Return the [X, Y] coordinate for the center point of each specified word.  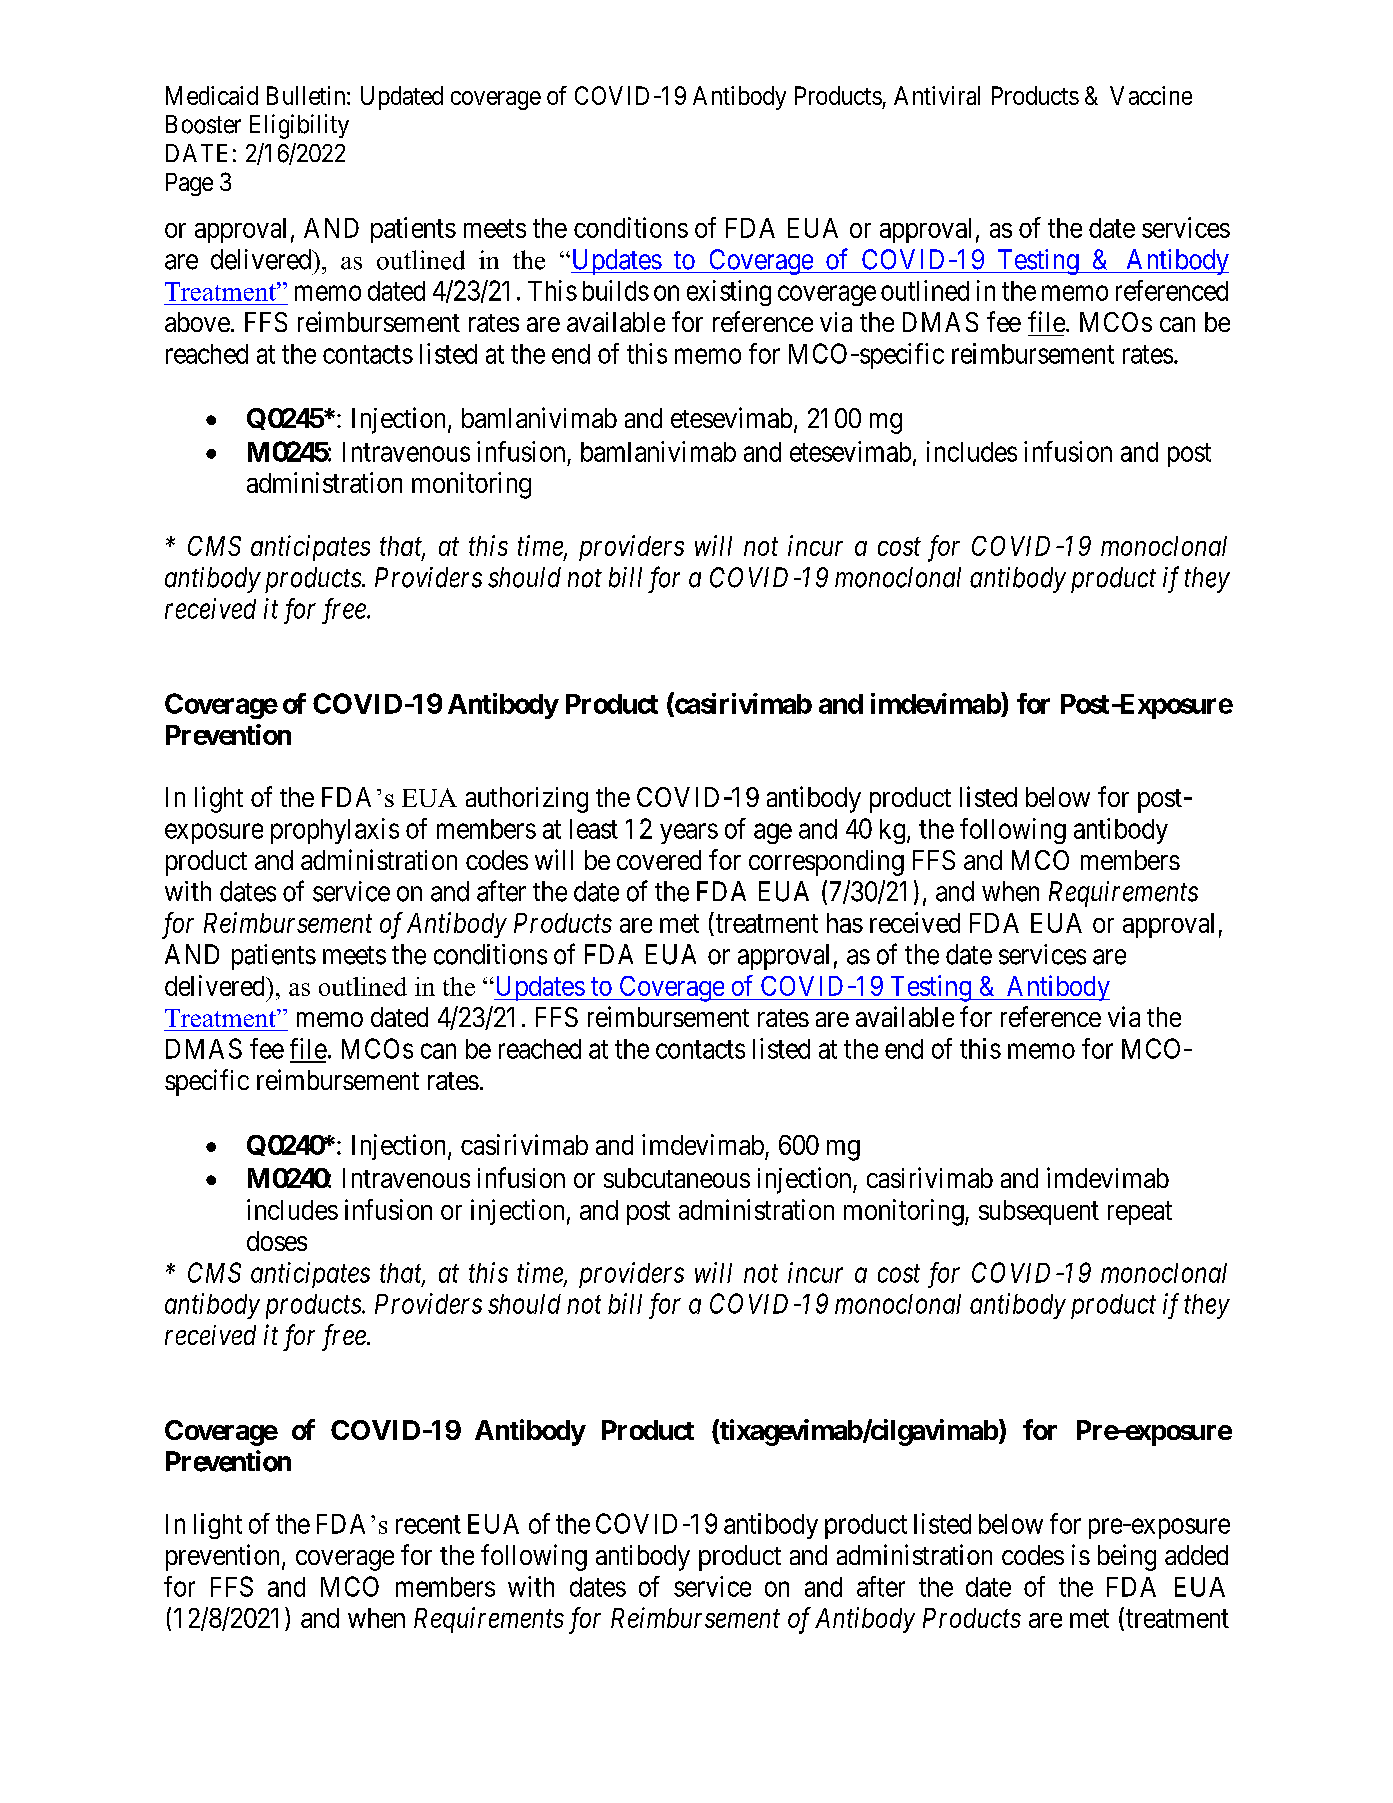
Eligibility [299, 126]
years [689, 833]
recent [428, 1524]
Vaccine [1151, 95]
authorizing [527, 800]
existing [729, 293]
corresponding [826, 863]
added [1196, 1555]
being [1127, 1557]
